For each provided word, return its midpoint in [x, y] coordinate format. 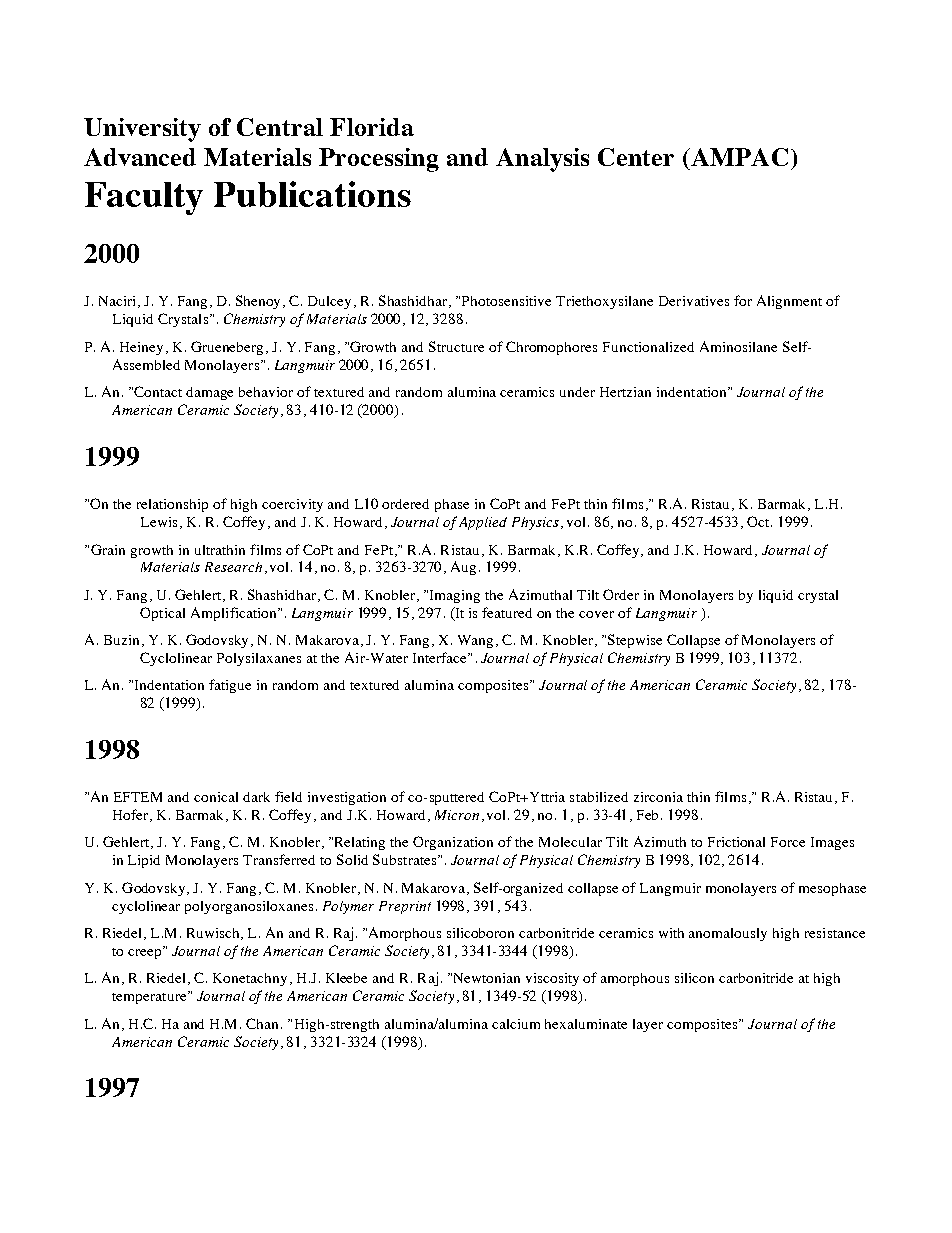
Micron [457, 815]
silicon [694, 978]
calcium [516, 1024]
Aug [465, 568]
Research [233, 567]
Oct [759, 521]
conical [216, 797]
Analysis [542, 160]
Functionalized [648, 347]
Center [636, 157]
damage [209, 393]
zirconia [658, 797]
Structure [456, 346]
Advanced [140, 157]
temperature [150, 997]
